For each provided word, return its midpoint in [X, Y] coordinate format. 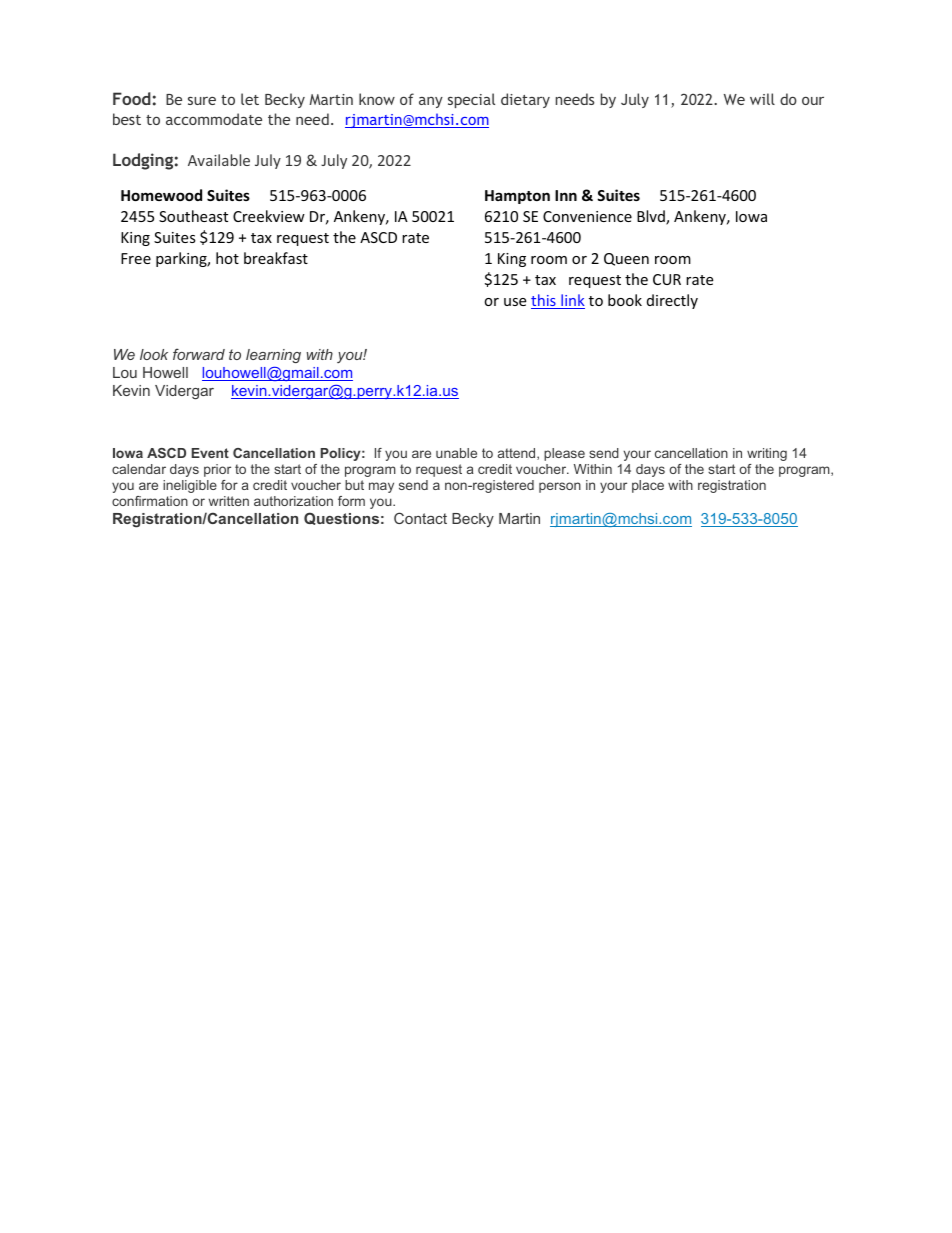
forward [199, 354]
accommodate [214, 119]
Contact [420, 518]
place [648, 486]
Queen [626, 259]
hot [227, 258]
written [229, 501]
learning [273, 356]
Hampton [517, 197]
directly [672, 301]
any [431, 102]
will [762, 99]
